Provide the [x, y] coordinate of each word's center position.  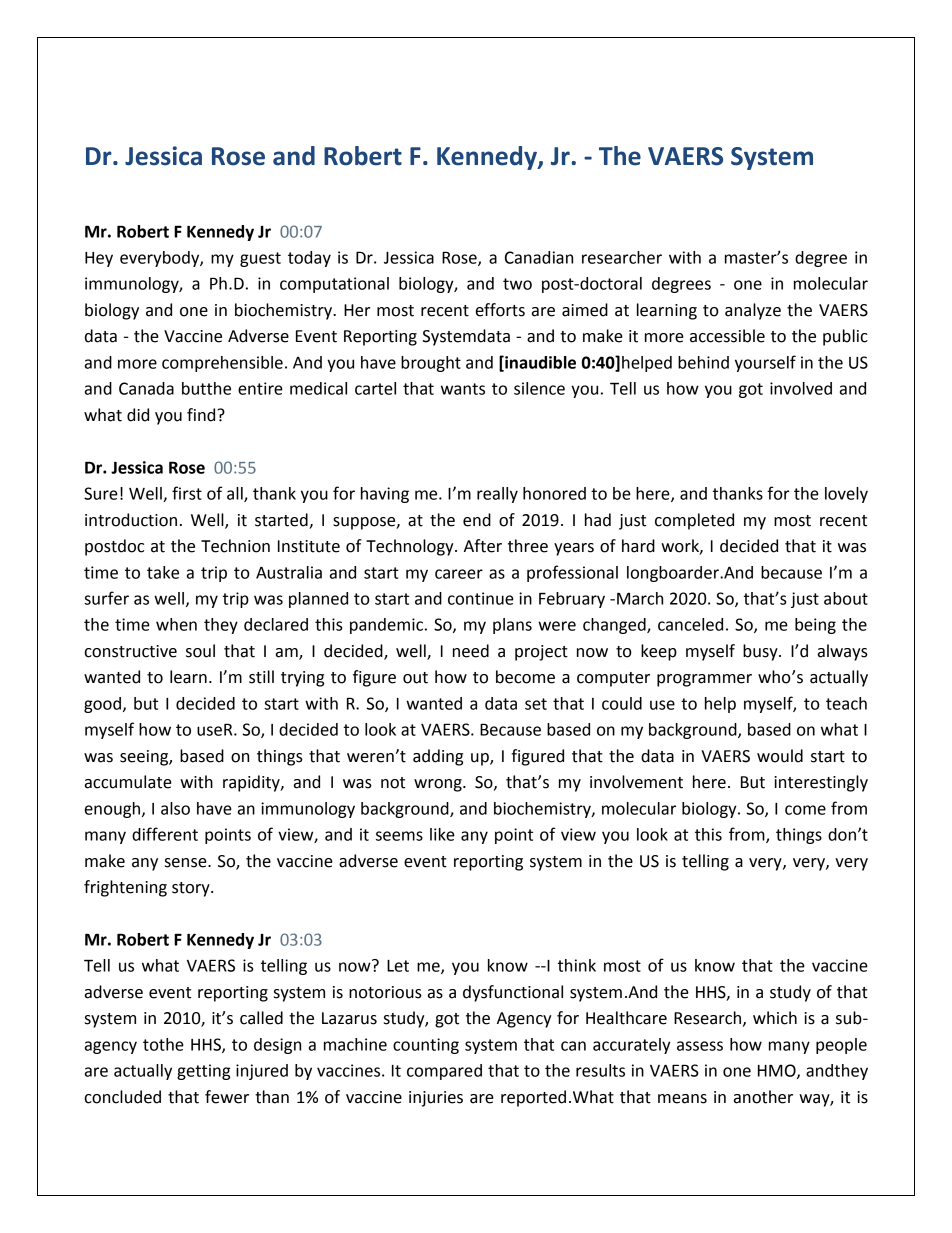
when [176, 624]
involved [801, 388]
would [780, 756]
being [815, 626]
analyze [753, 311]
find [202, 415]
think [577, 965]
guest [260, 259]
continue [481, 598]
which [775, 1018]
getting [204, 1072]
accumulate [128, 782]
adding [438, 757]
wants [463, 389]
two [517, 284]
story [192, 889]
